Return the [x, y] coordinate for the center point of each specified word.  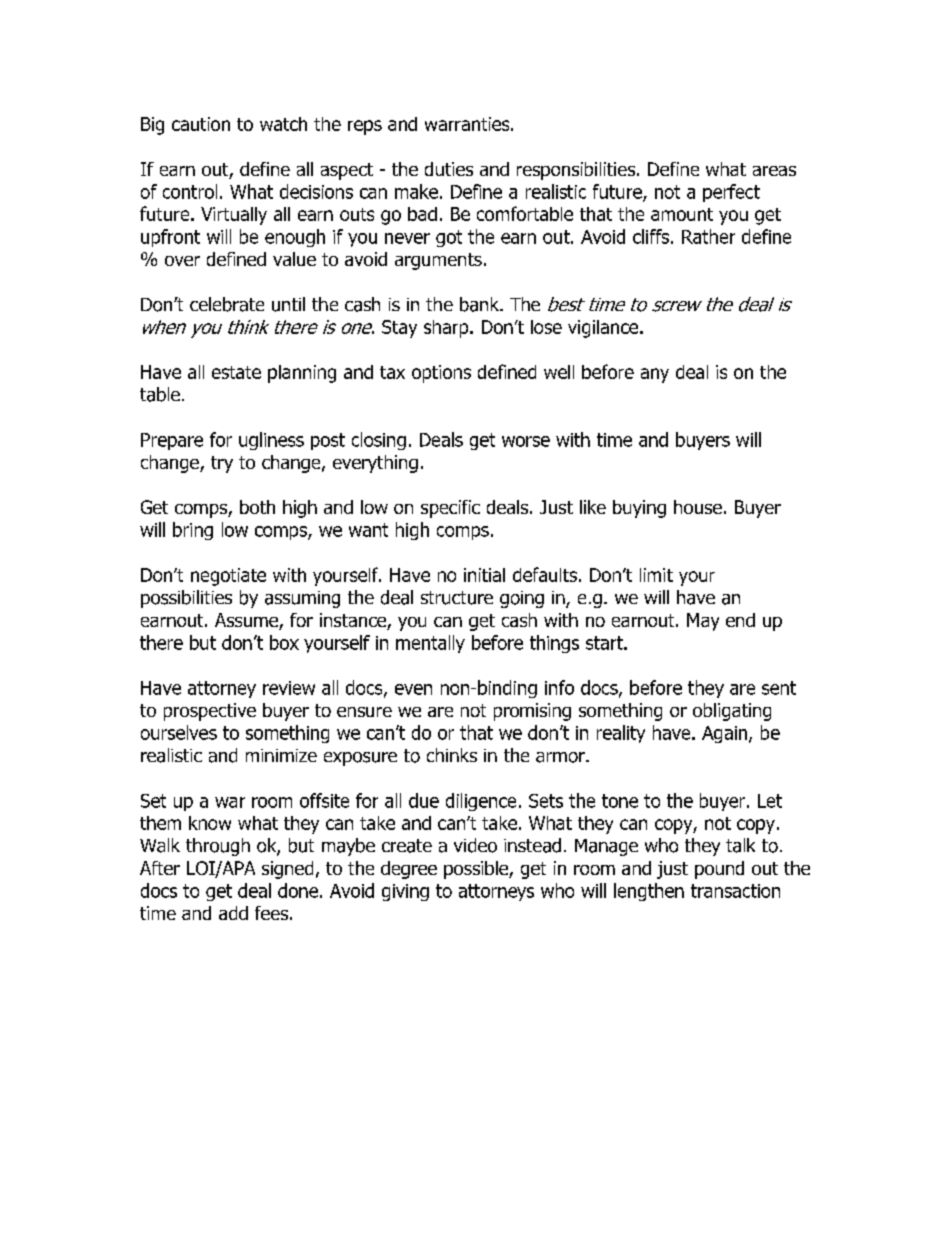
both [257, 507]
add [233, 913]
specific [450, 509]
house [698, 507]
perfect [731, 193]
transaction [735, 891]
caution [201, 124]
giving [405, 892]
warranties [468, 124]
